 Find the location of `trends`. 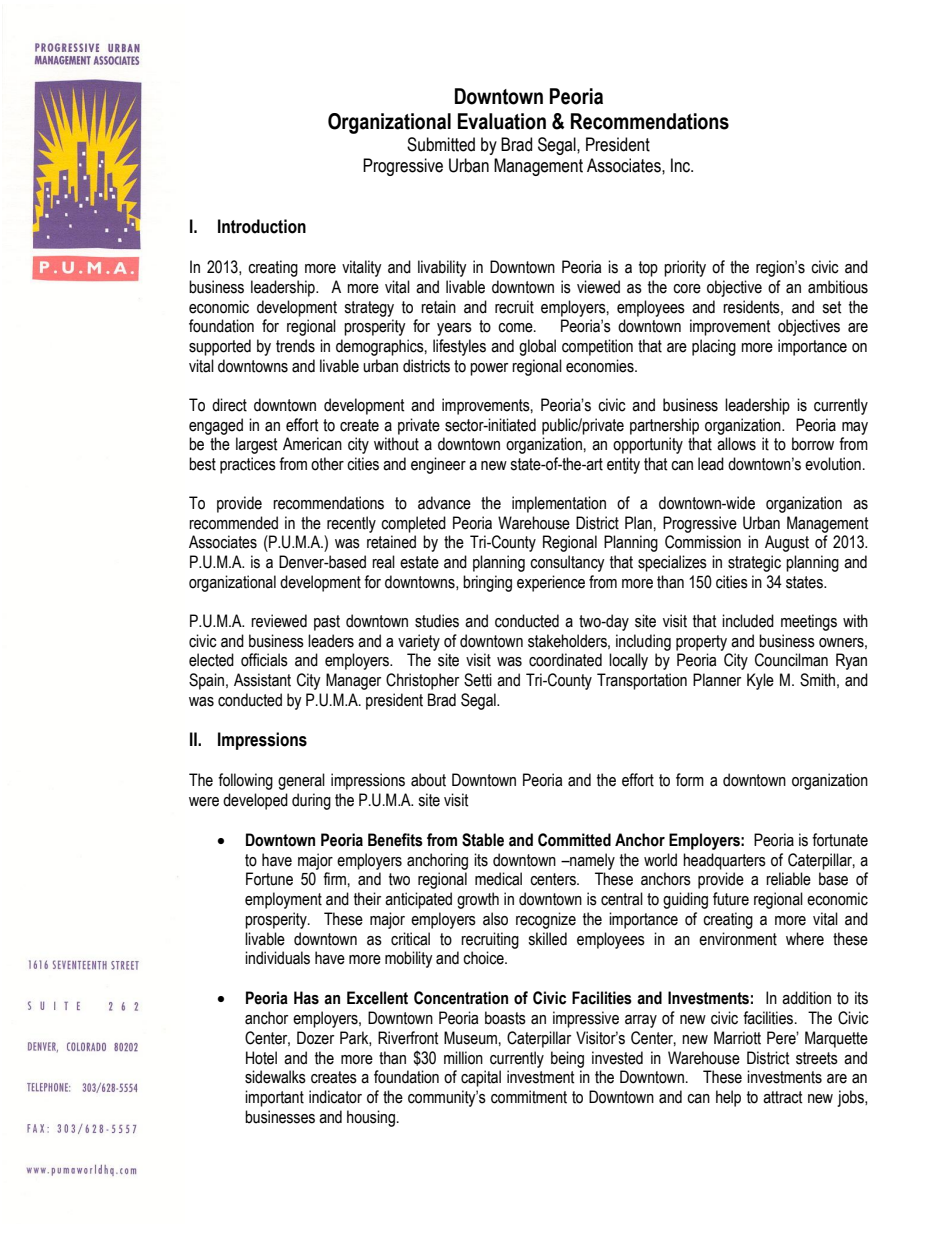

trends is located at coordinates (295, 346).
